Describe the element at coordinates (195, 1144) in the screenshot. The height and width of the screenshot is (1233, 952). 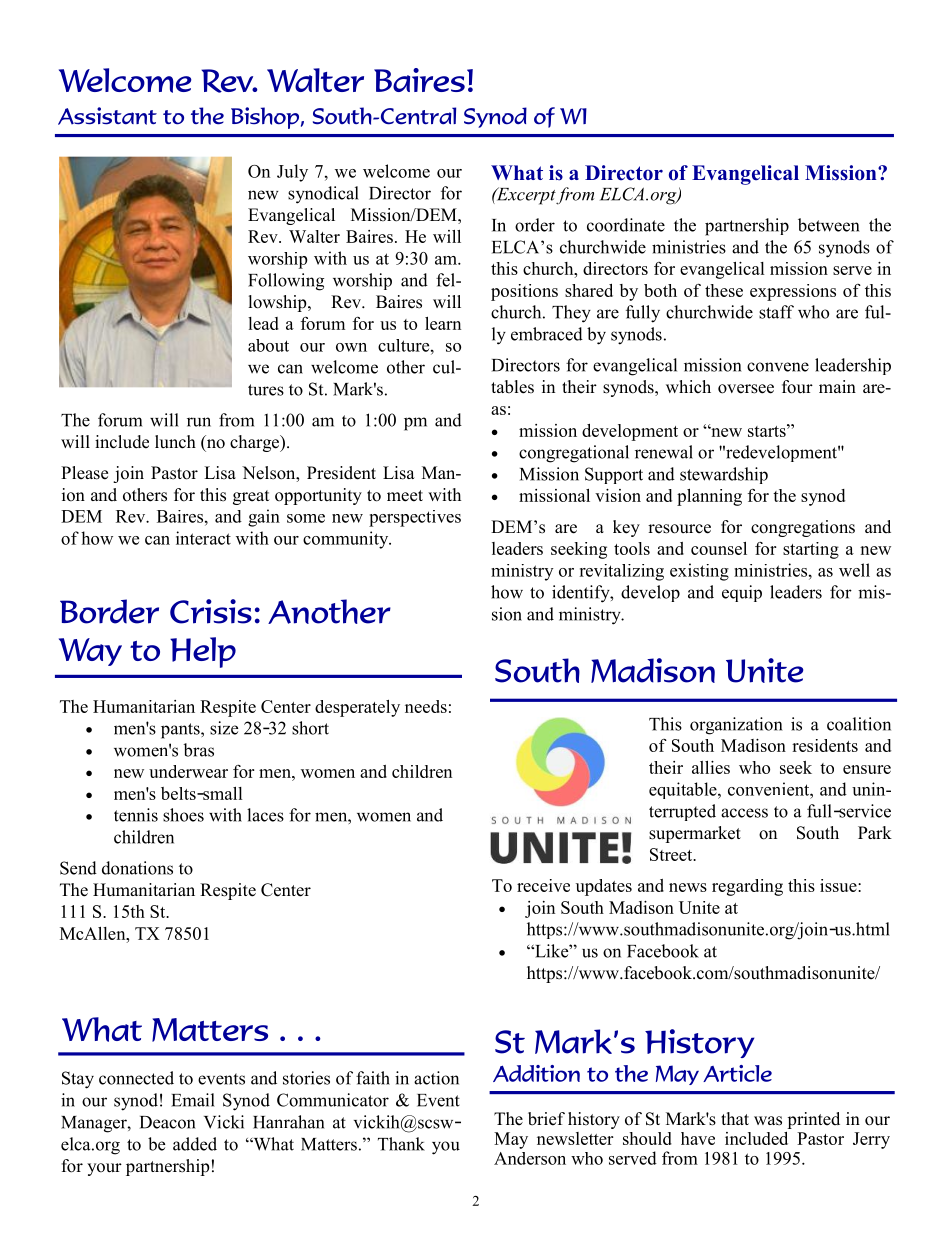
I see `added` at that location.
